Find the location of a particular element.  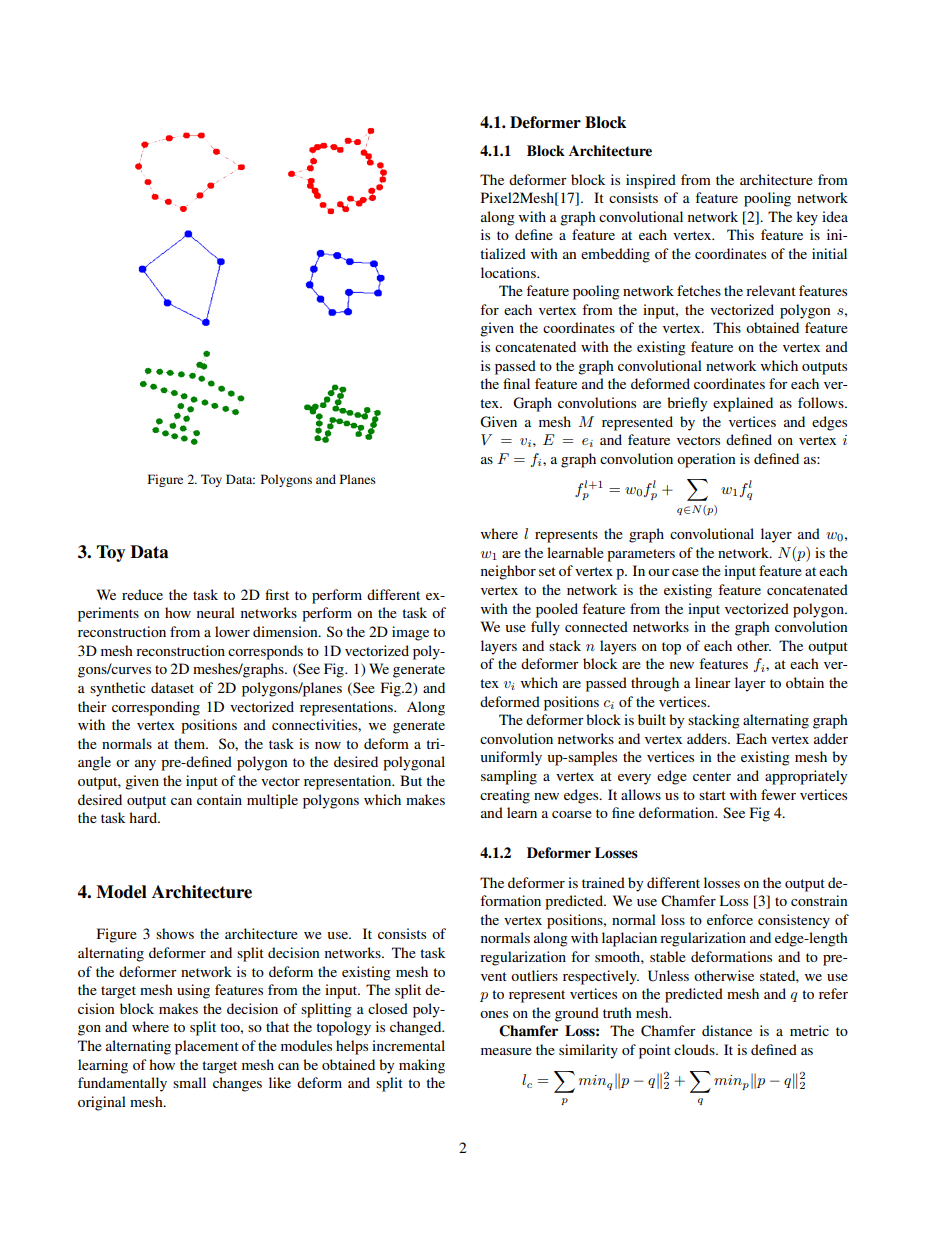

lower is located at coordinates (232, 631).
